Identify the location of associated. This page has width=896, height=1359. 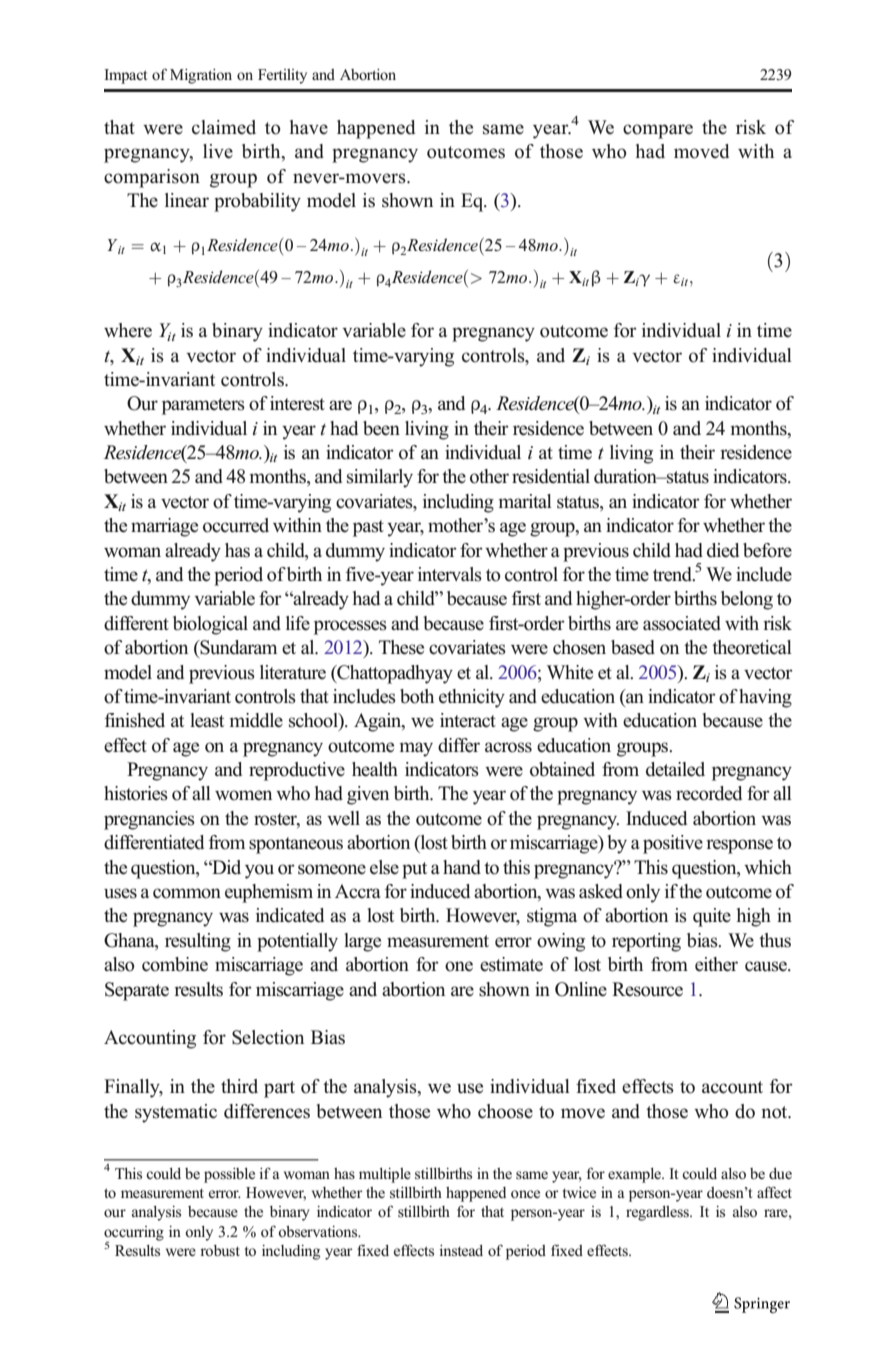
(682, 623).
